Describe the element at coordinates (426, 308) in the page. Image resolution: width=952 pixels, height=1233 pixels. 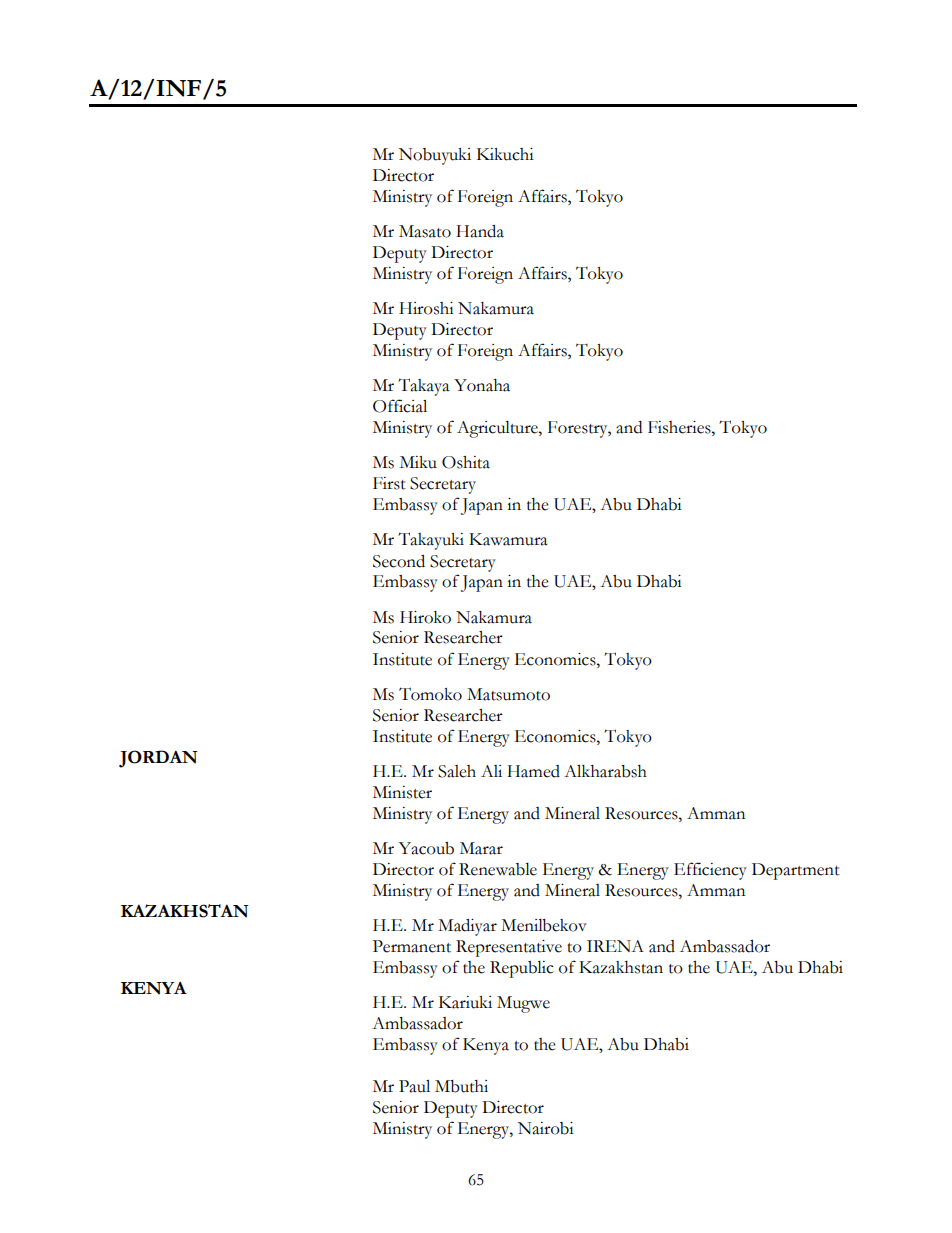
I see `Hiroshi` at that location.
